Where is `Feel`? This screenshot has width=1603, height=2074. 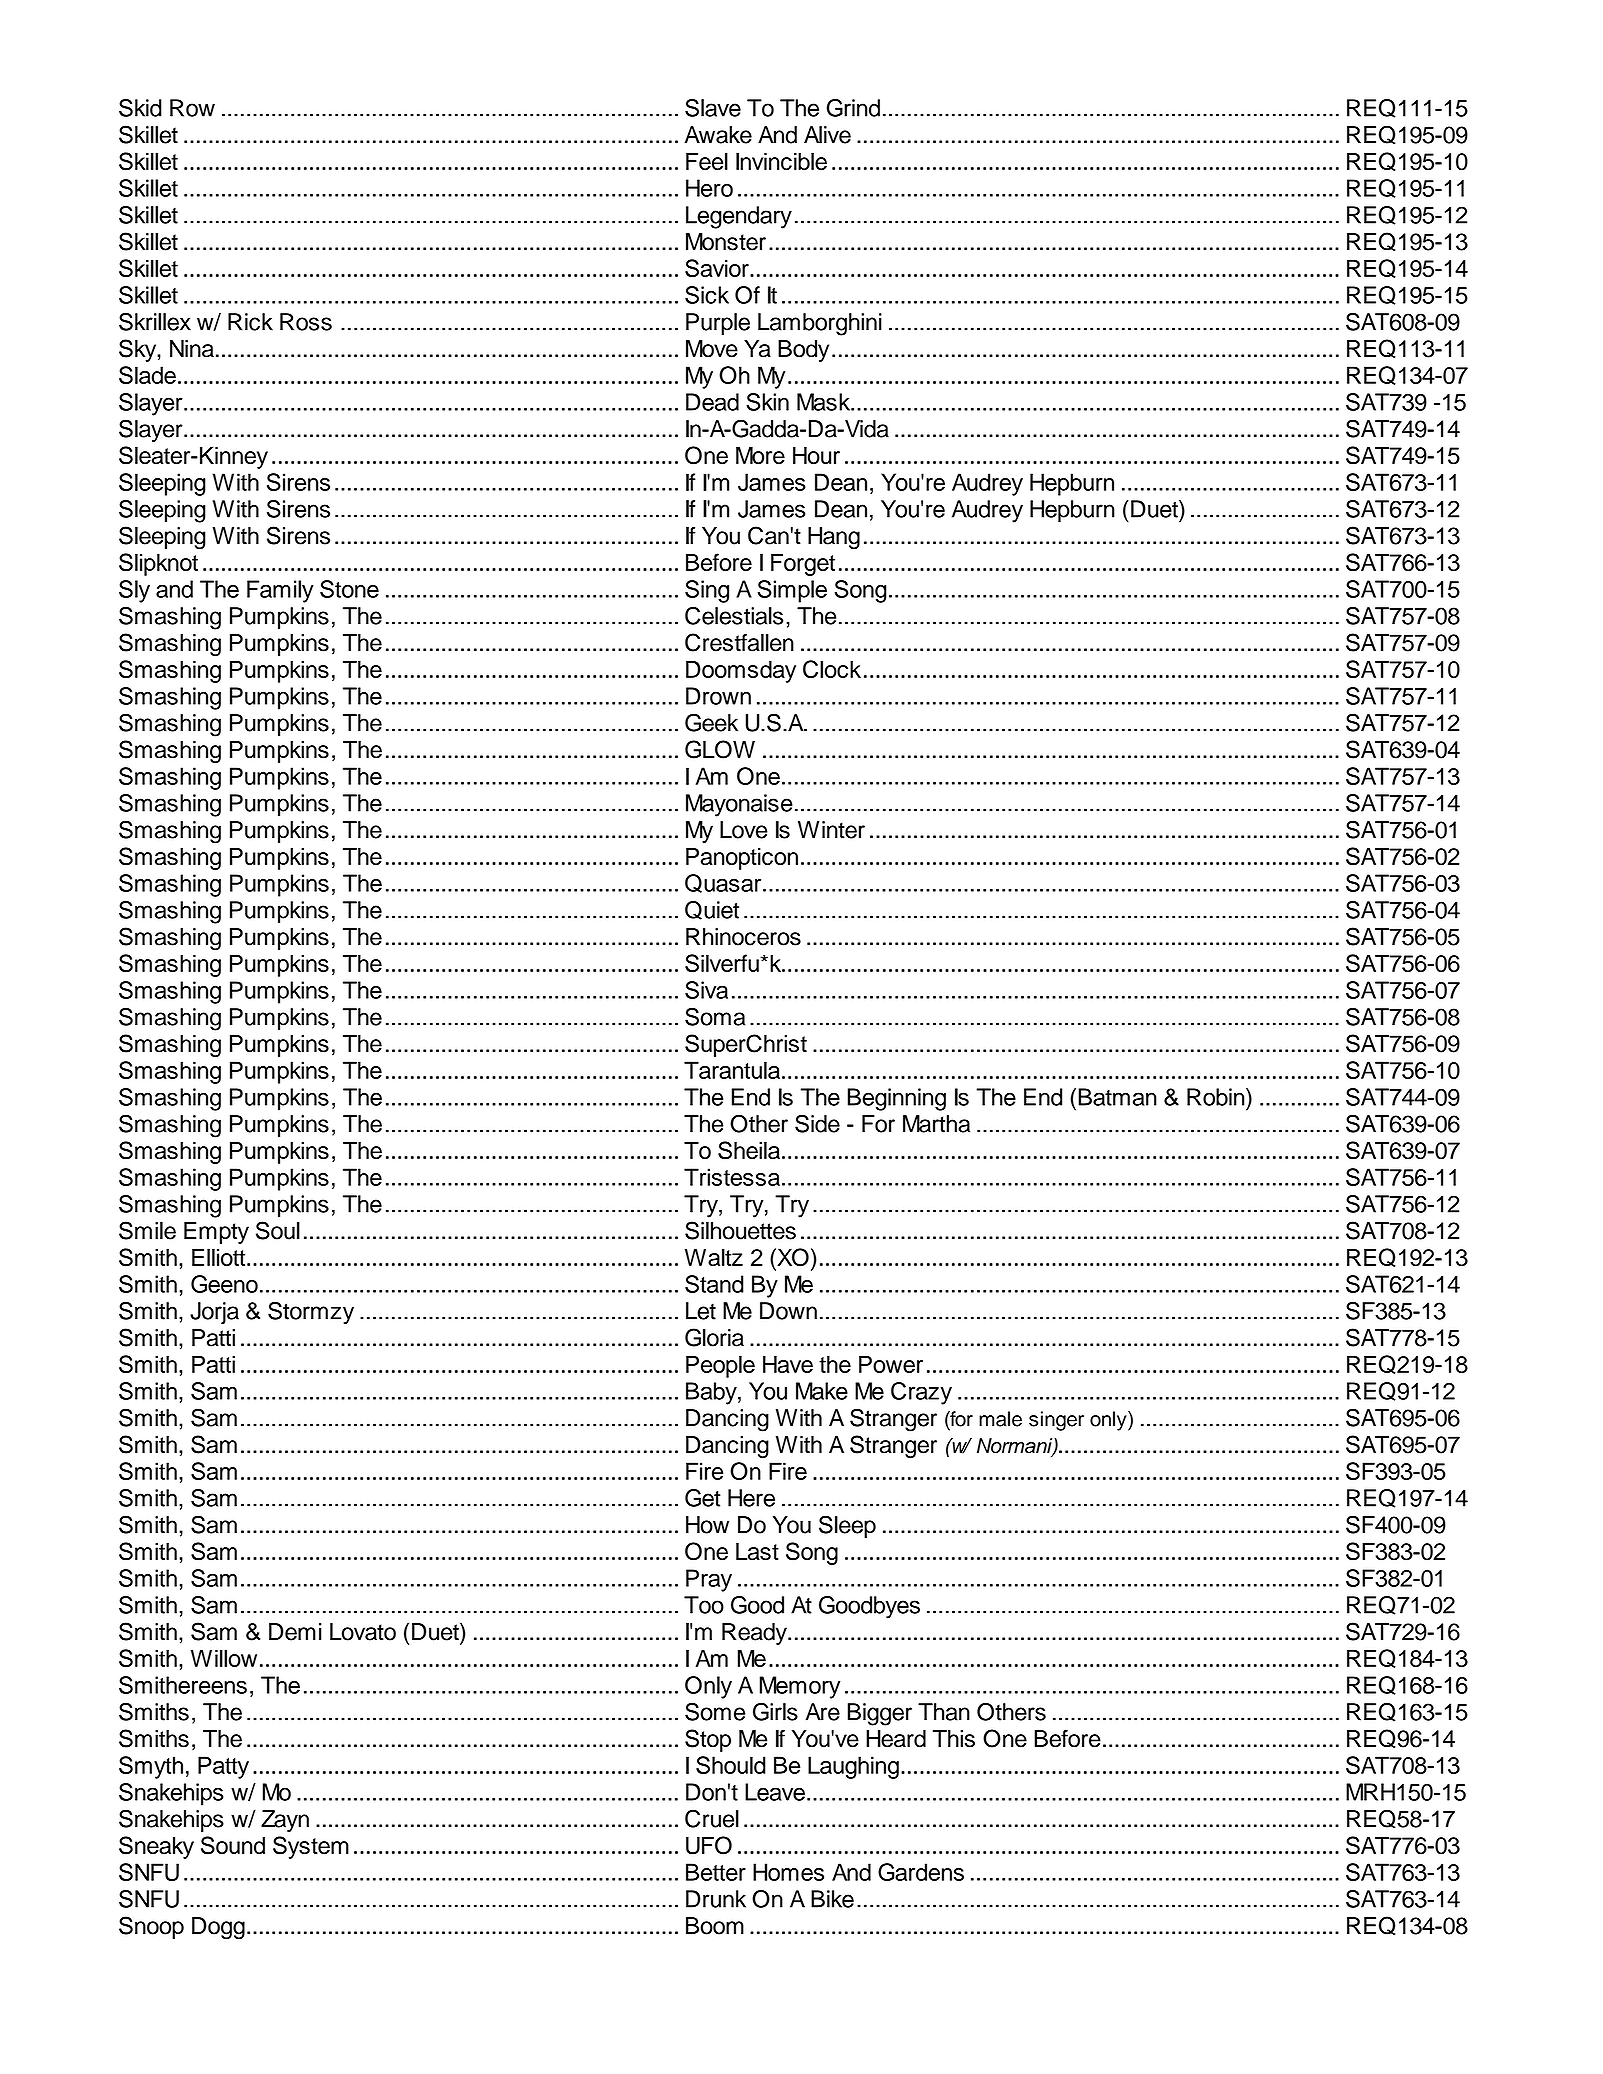 Feel is located at coordinates (707, 161).
